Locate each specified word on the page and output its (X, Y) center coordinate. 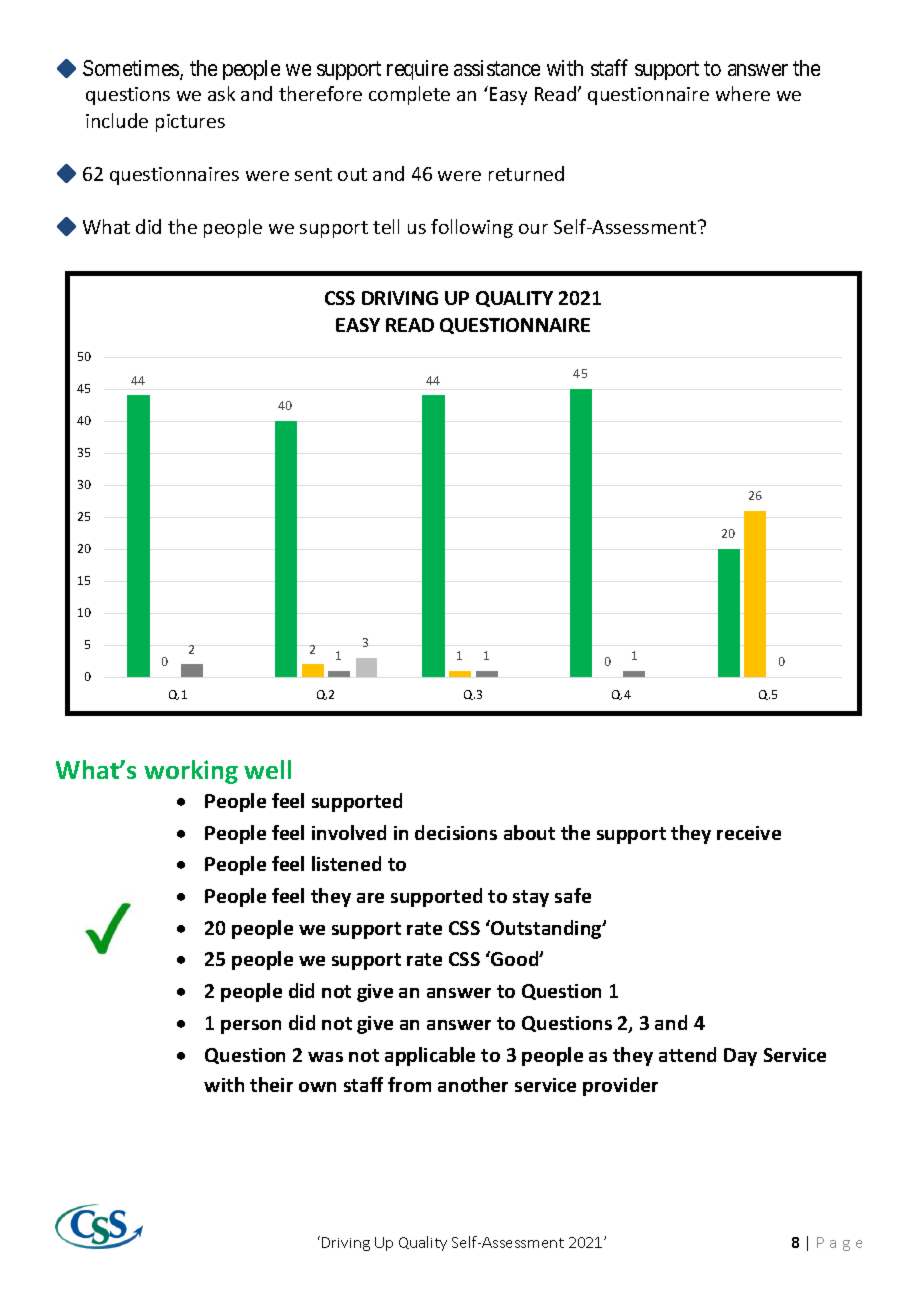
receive (749, 833)
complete (409, 95)
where (743, 93)
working (191, 772)
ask (221, 93)
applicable (430, 1056)
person (251, 1027)
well (267, 769)
